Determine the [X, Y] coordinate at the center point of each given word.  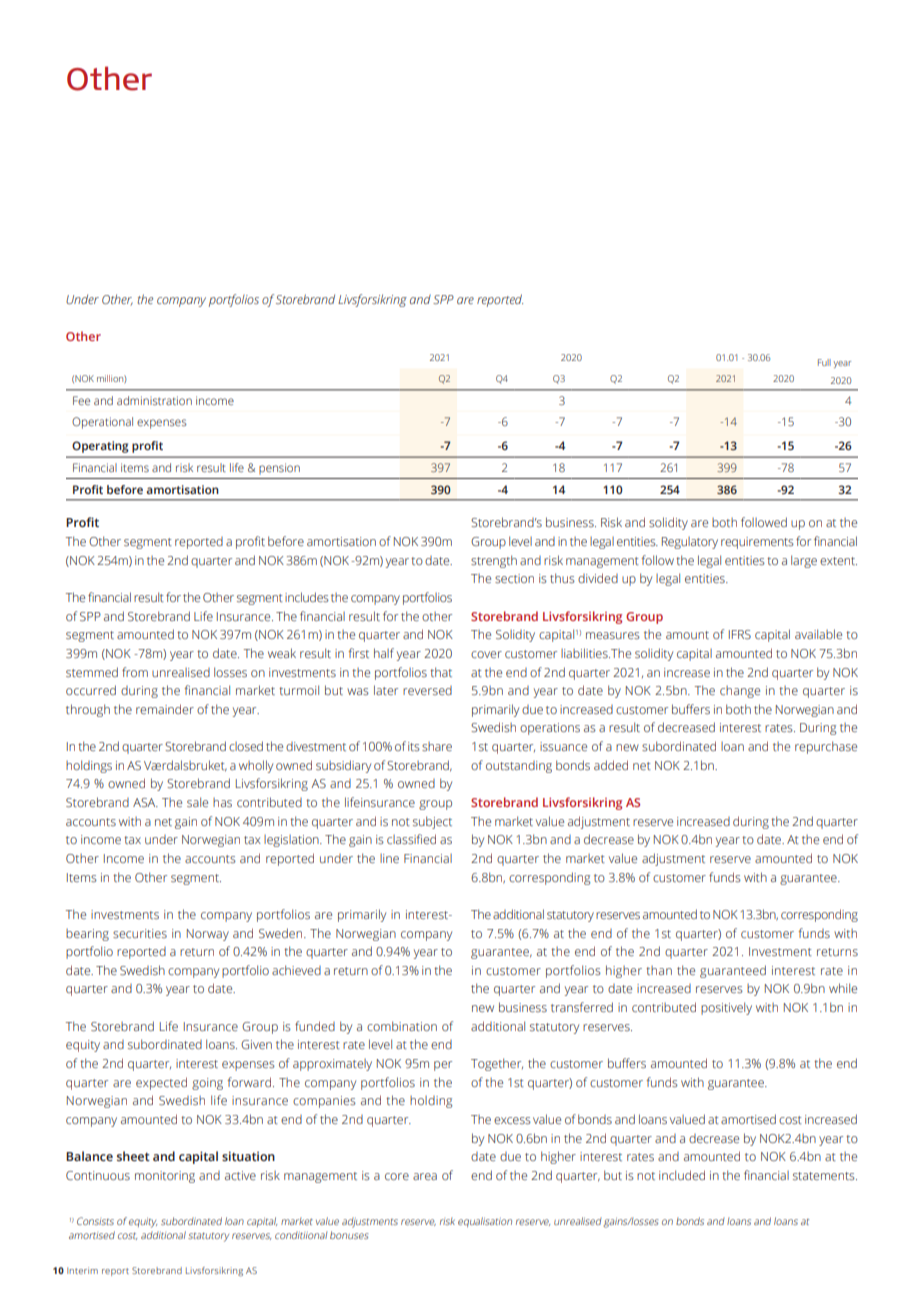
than [659, 970]
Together [497, 1064]
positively [726, 1008]
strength [494, 561]
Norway [208, 935]
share [437, 746]
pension [279, 469]
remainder [165, 709]
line [389, 858]
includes [307, 597]
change [740, 692]
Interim [82, 1270]
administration [154, 400]
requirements [757, 543]
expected [161, 1083]
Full [824, 362]
